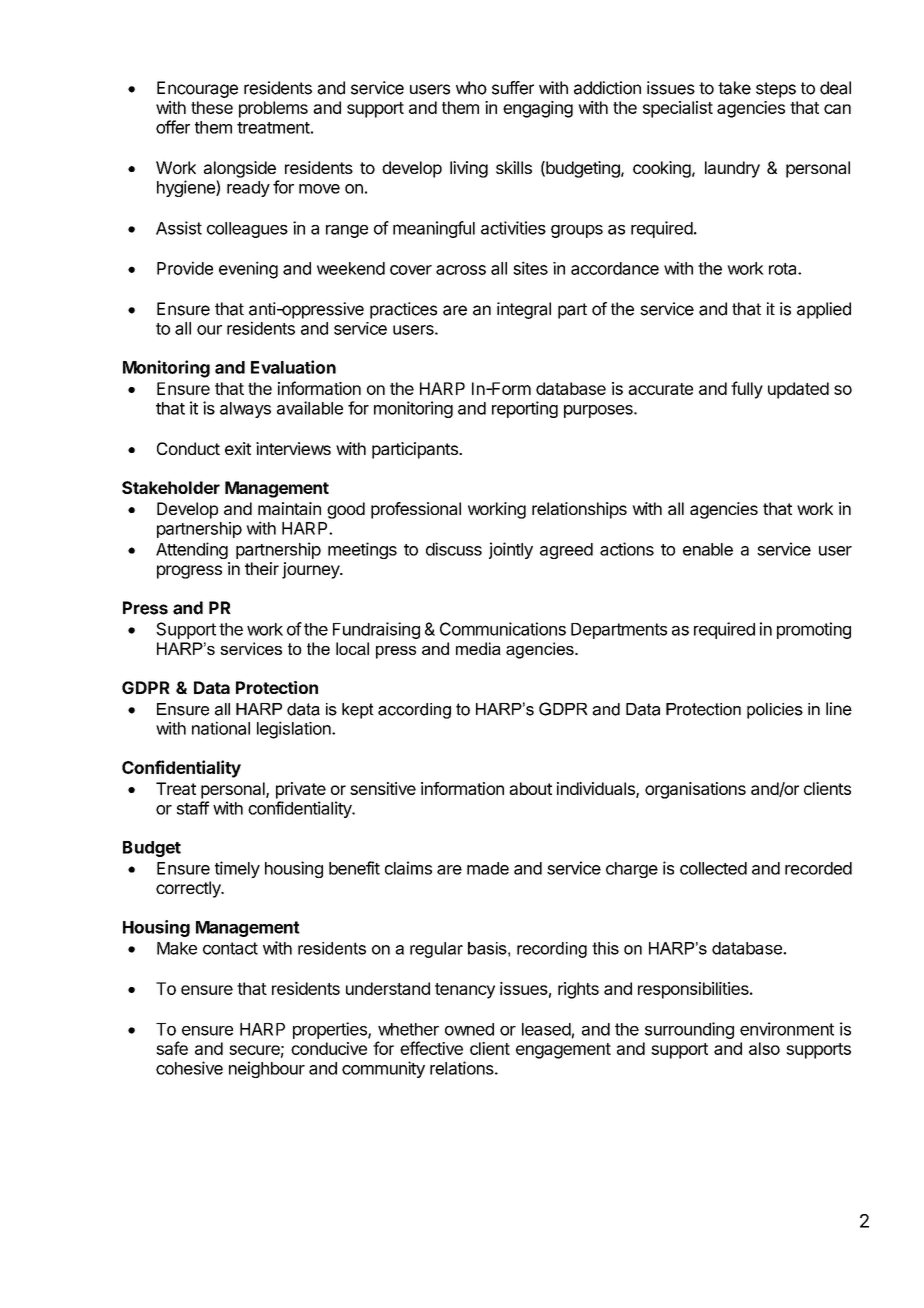 Image resolution: width=924 pixels, height=1308 pixels. Describe the element at coordinates (708, 549) in the document. I see `enable` at that location.
